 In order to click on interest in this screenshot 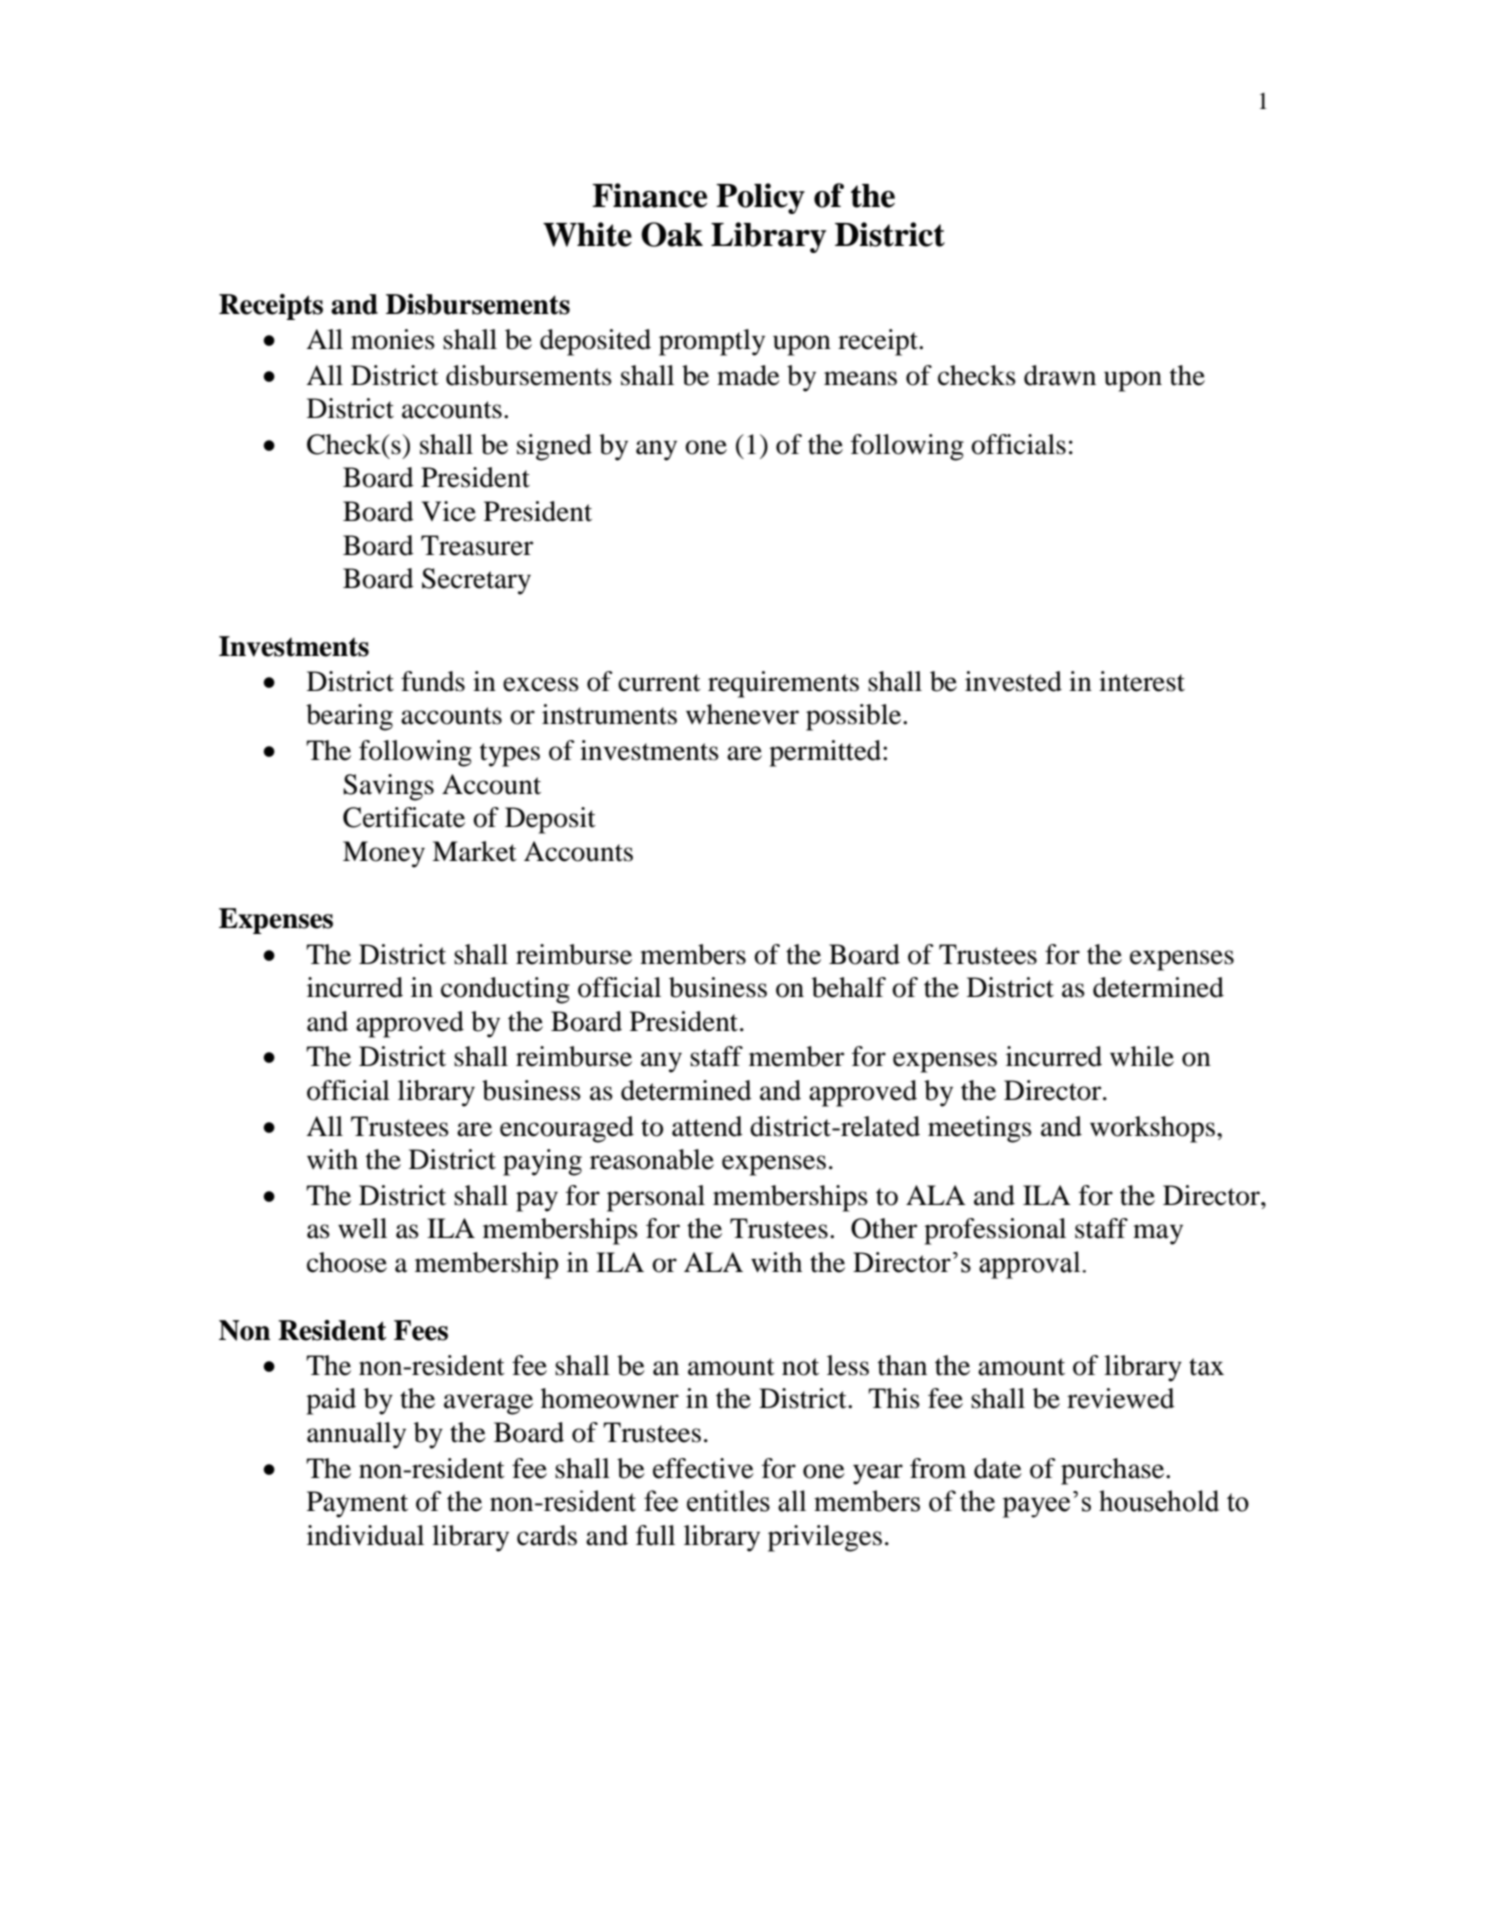, I will do `click(1142, 681)`.
